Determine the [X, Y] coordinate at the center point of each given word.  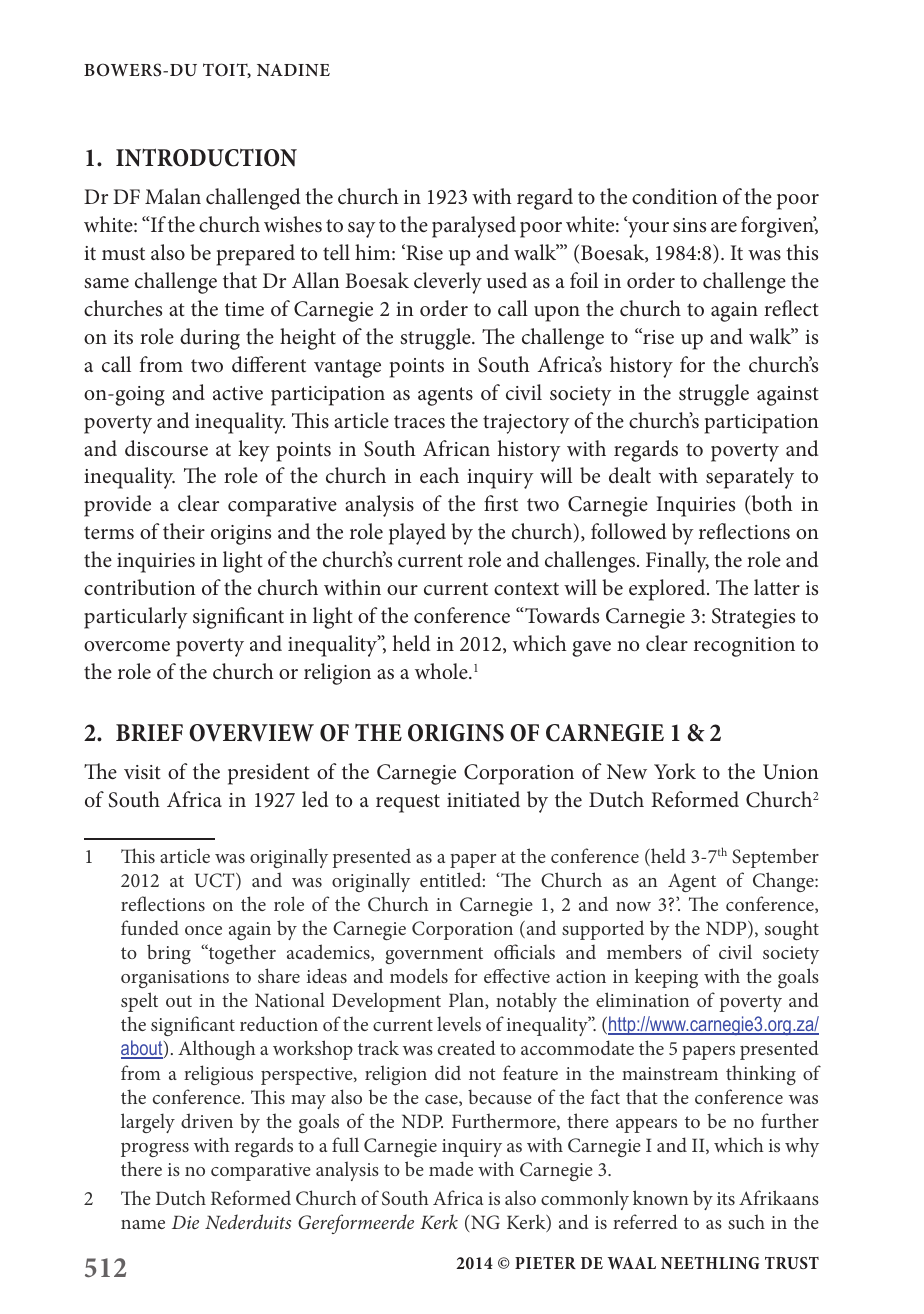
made [451, 1168]
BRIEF [149, 732]
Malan [173, 196]
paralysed [474, 227]
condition [675, 196]
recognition [744, 647]
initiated [483, 799]
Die [185, 1222]
